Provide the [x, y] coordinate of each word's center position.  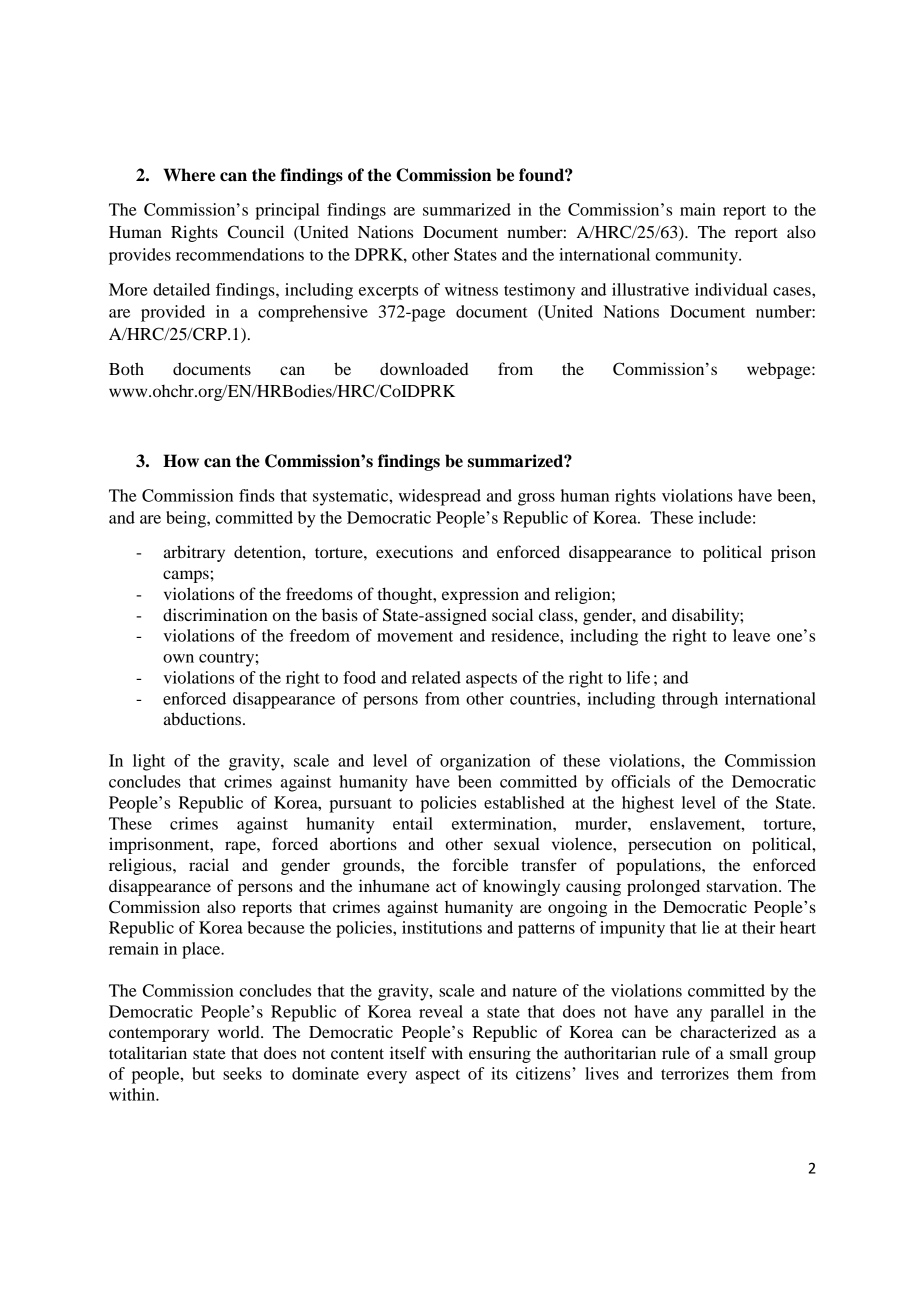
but [203, 1073]
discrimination [215, 614]
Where [189, 175]
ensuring [500, 1054]
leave [751, 635]
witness [471, 289]
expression [480, 595]
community [697, 256]
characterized [728, 1031]
